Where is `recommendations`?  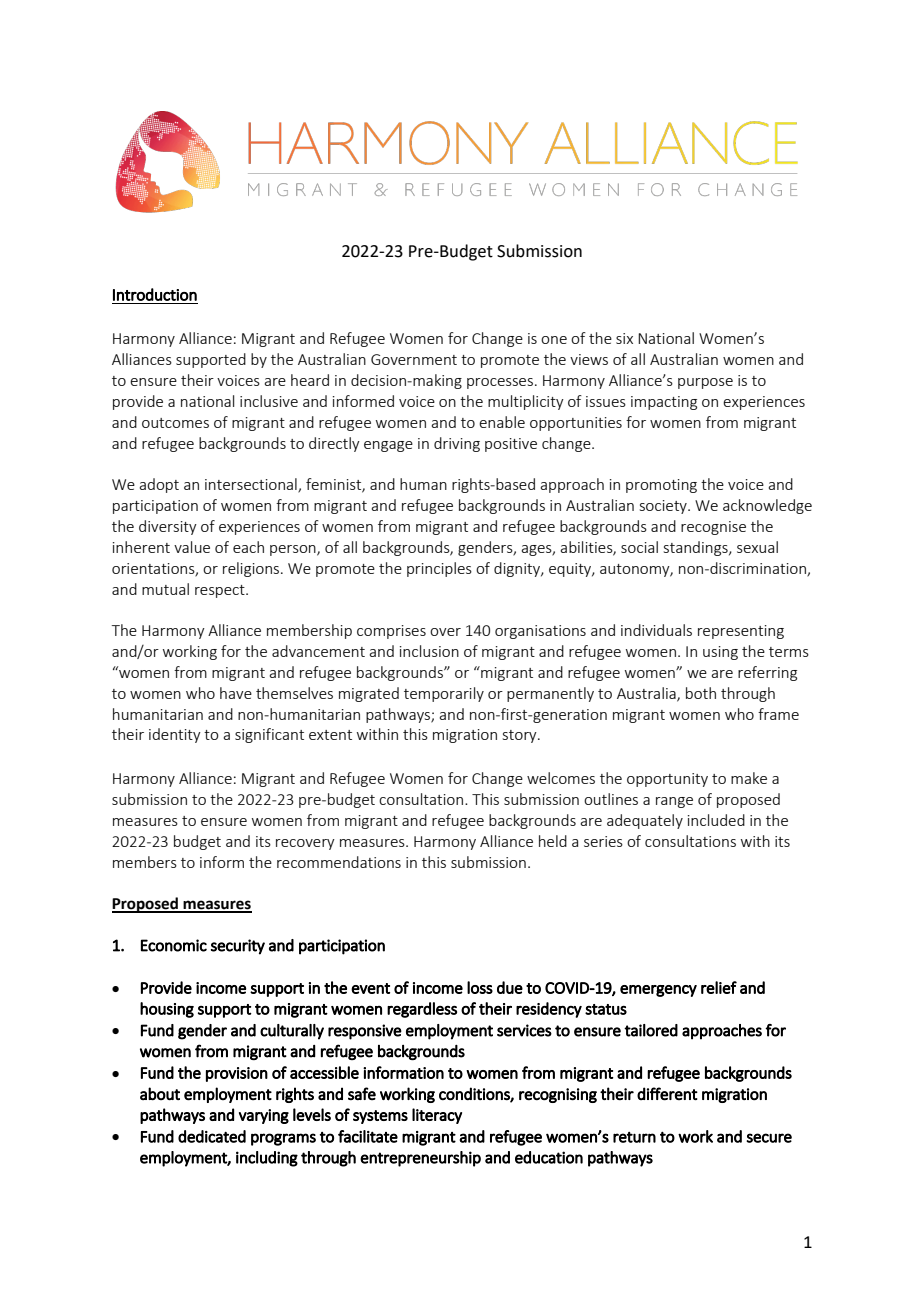 recommendations is located at coordinates (339, 862).
